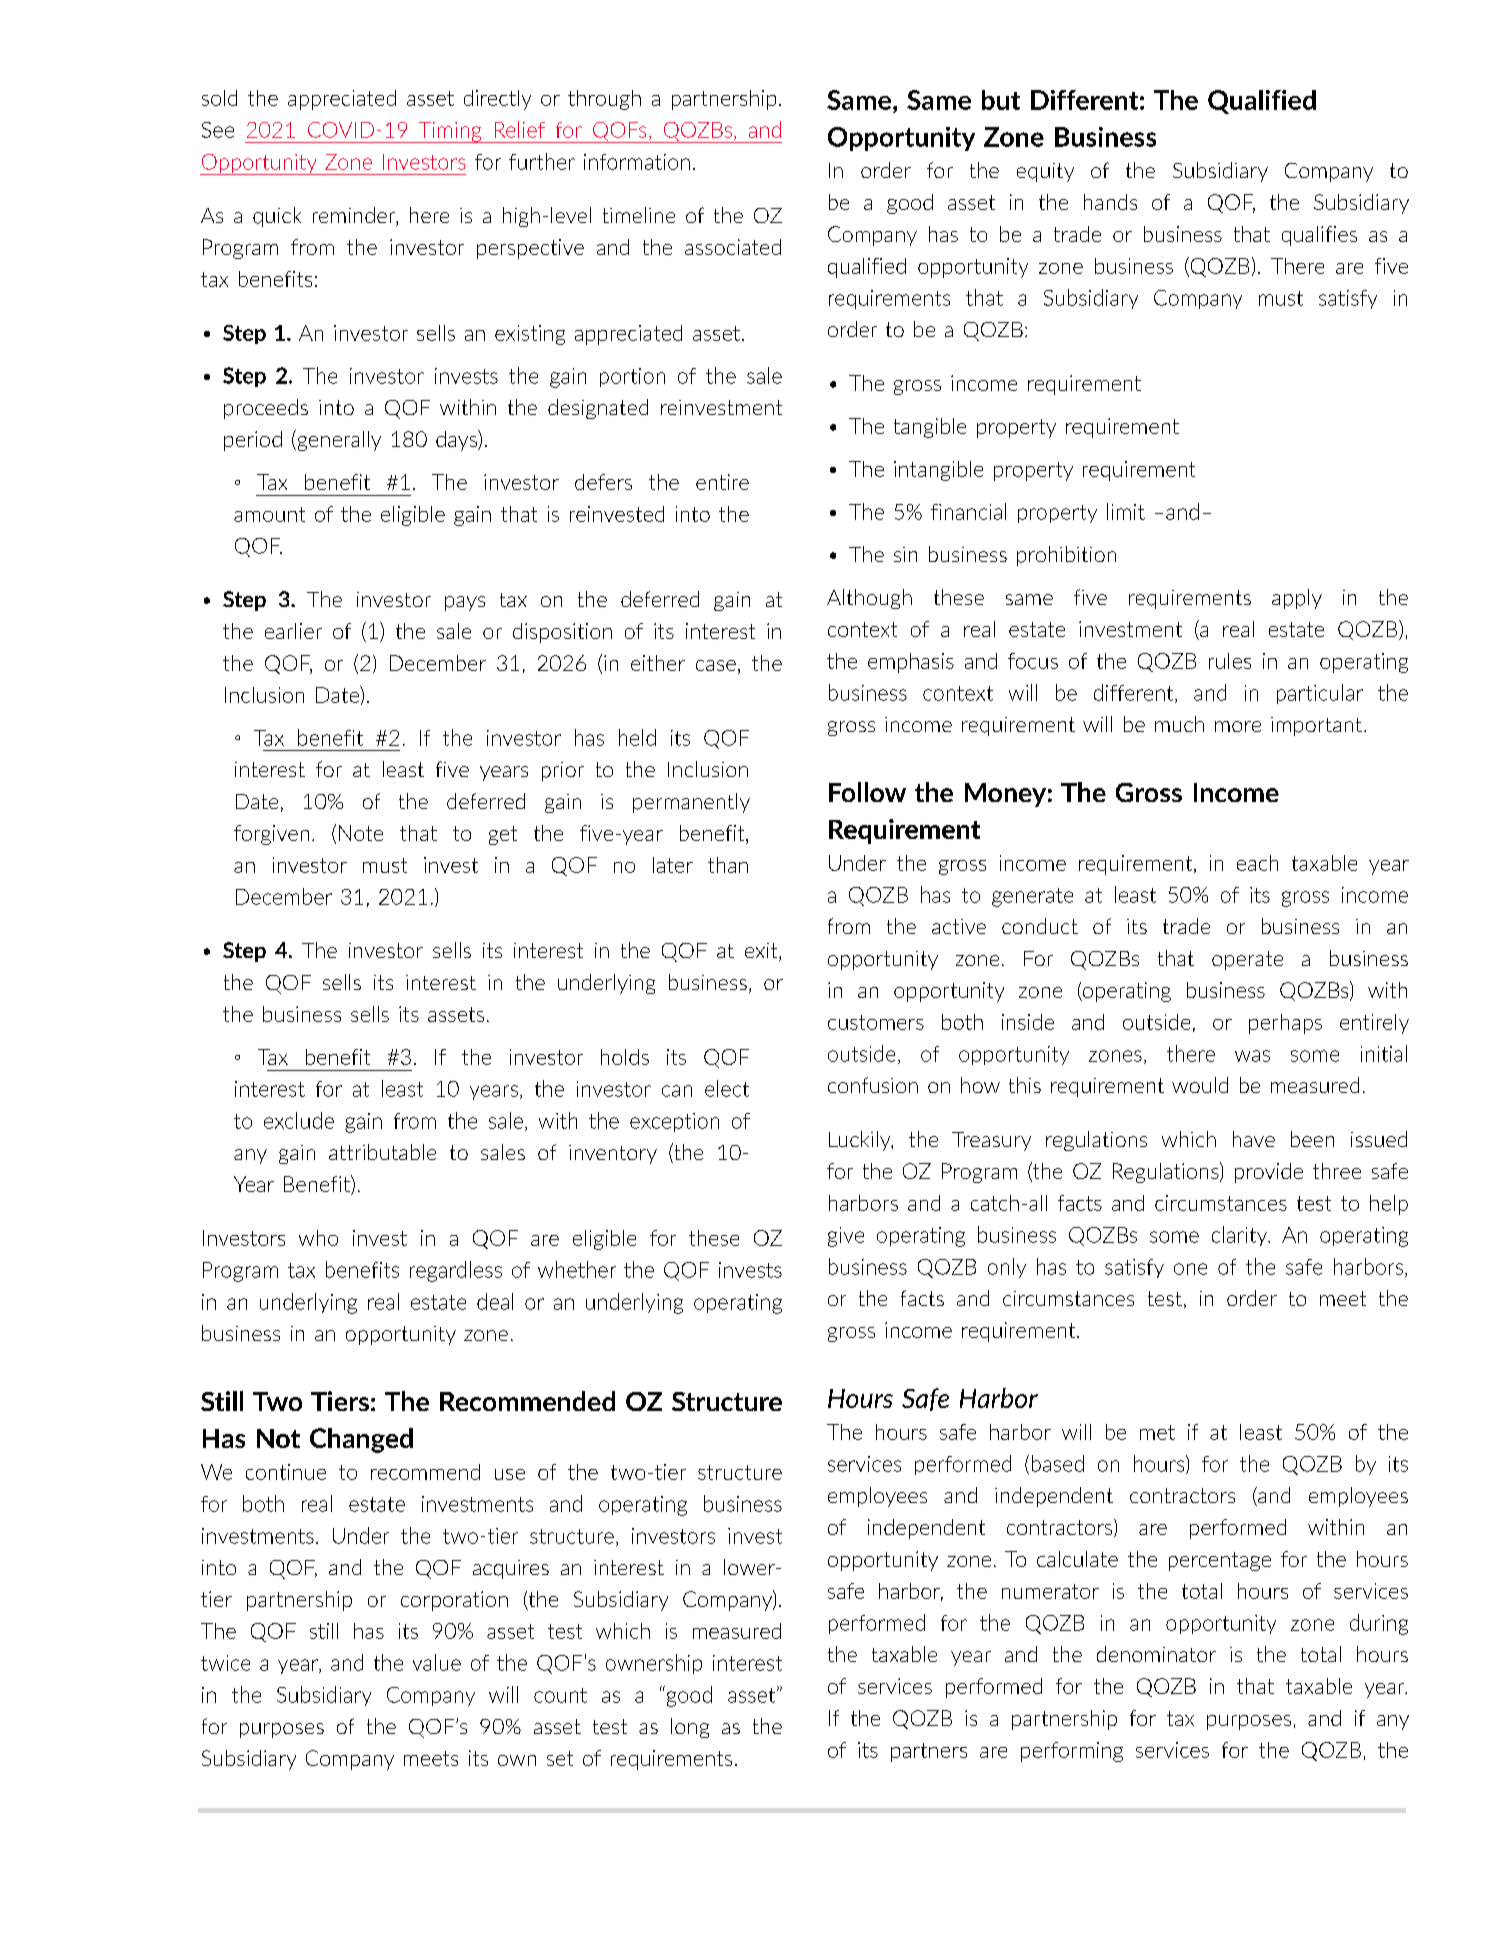 Image resolution: width=1497 pixels, height=1938 pixels. Describe the element at coordinates (437, 1662) in the image. I see `value` at that location.
